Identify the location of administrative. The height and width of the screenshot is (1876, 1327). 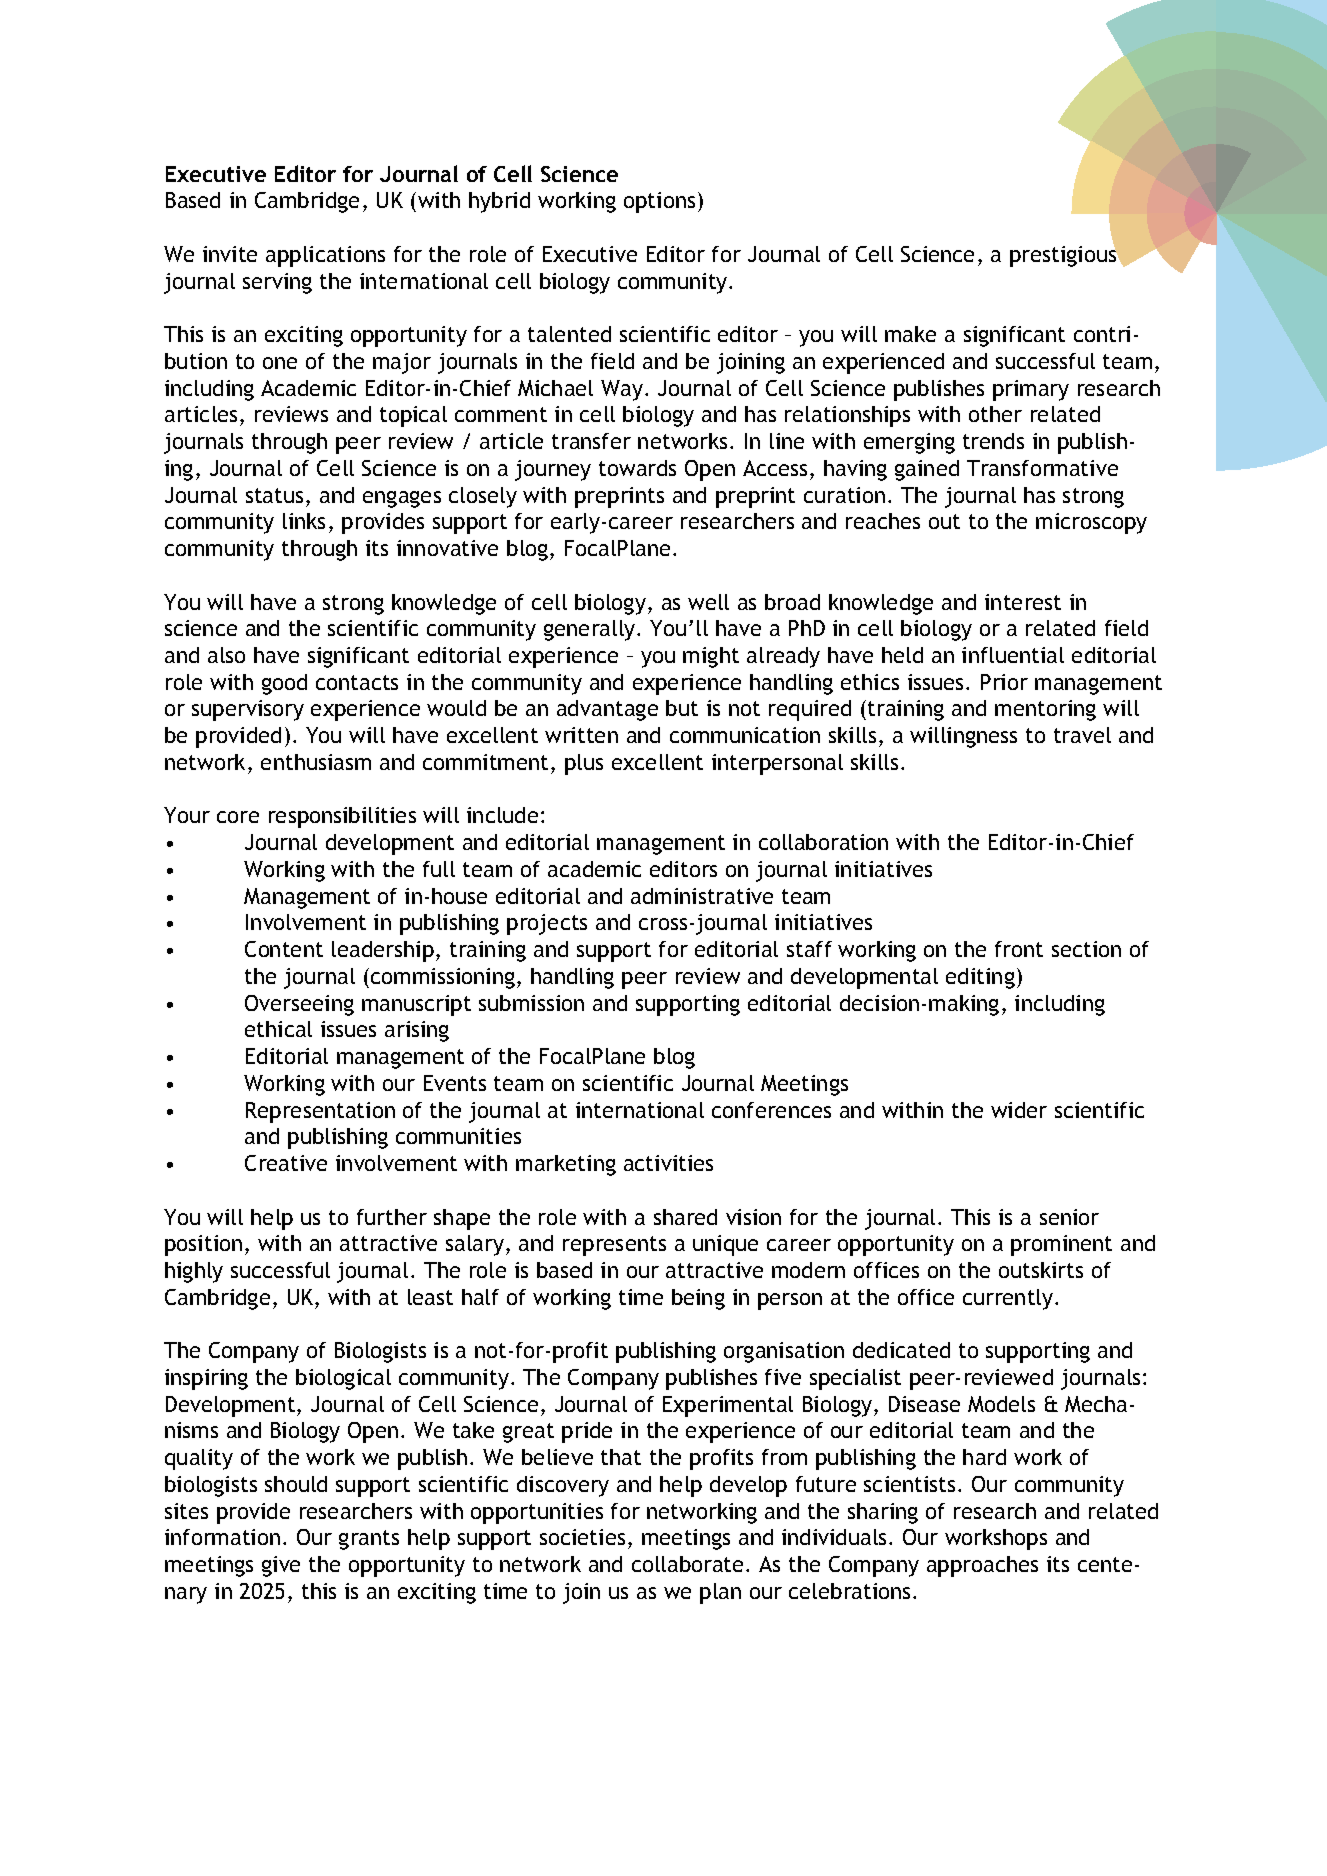
(702, 896).
